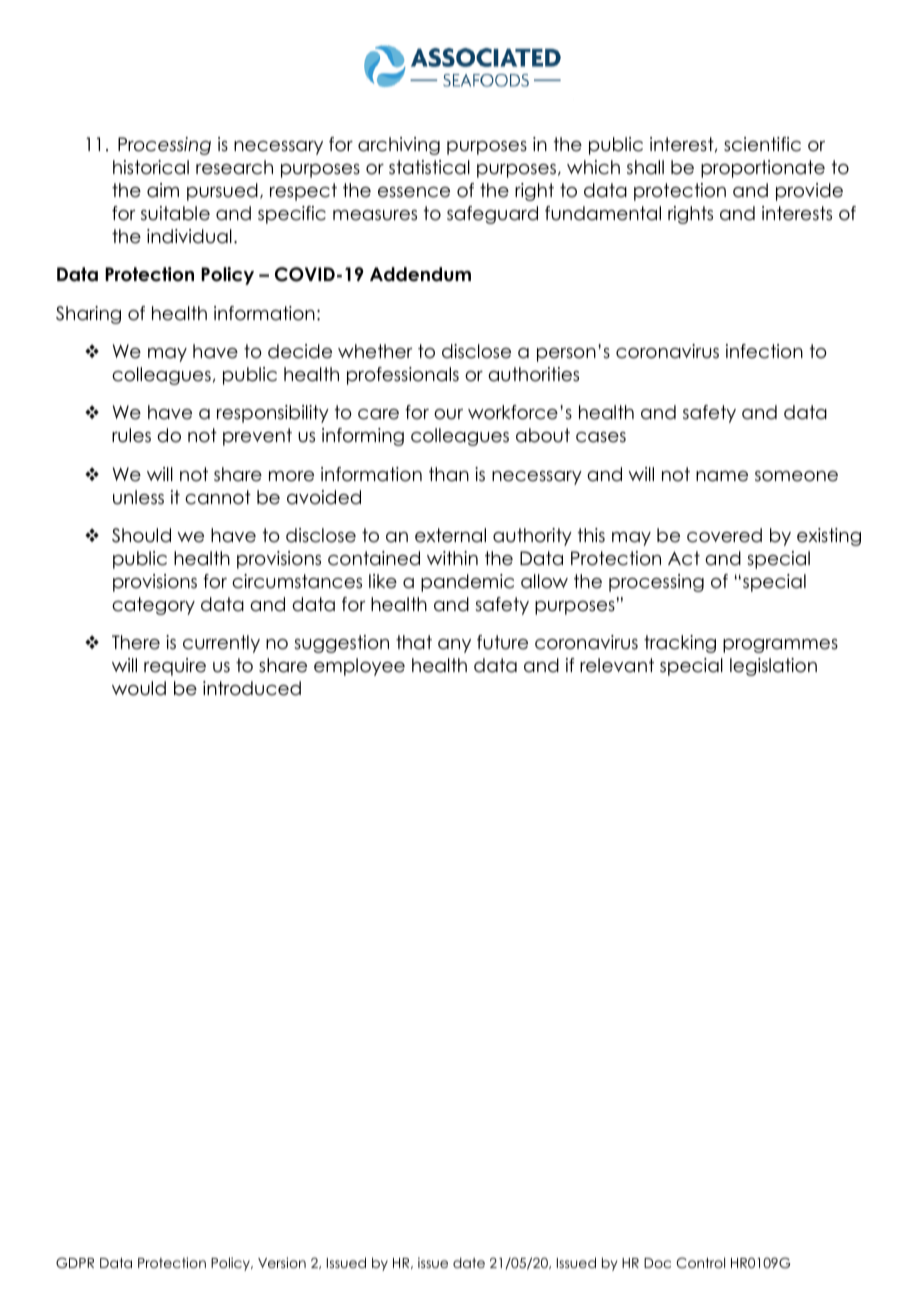 This screenshot has height=1308, width=924. I want to click on aim, so click(163, 190).
